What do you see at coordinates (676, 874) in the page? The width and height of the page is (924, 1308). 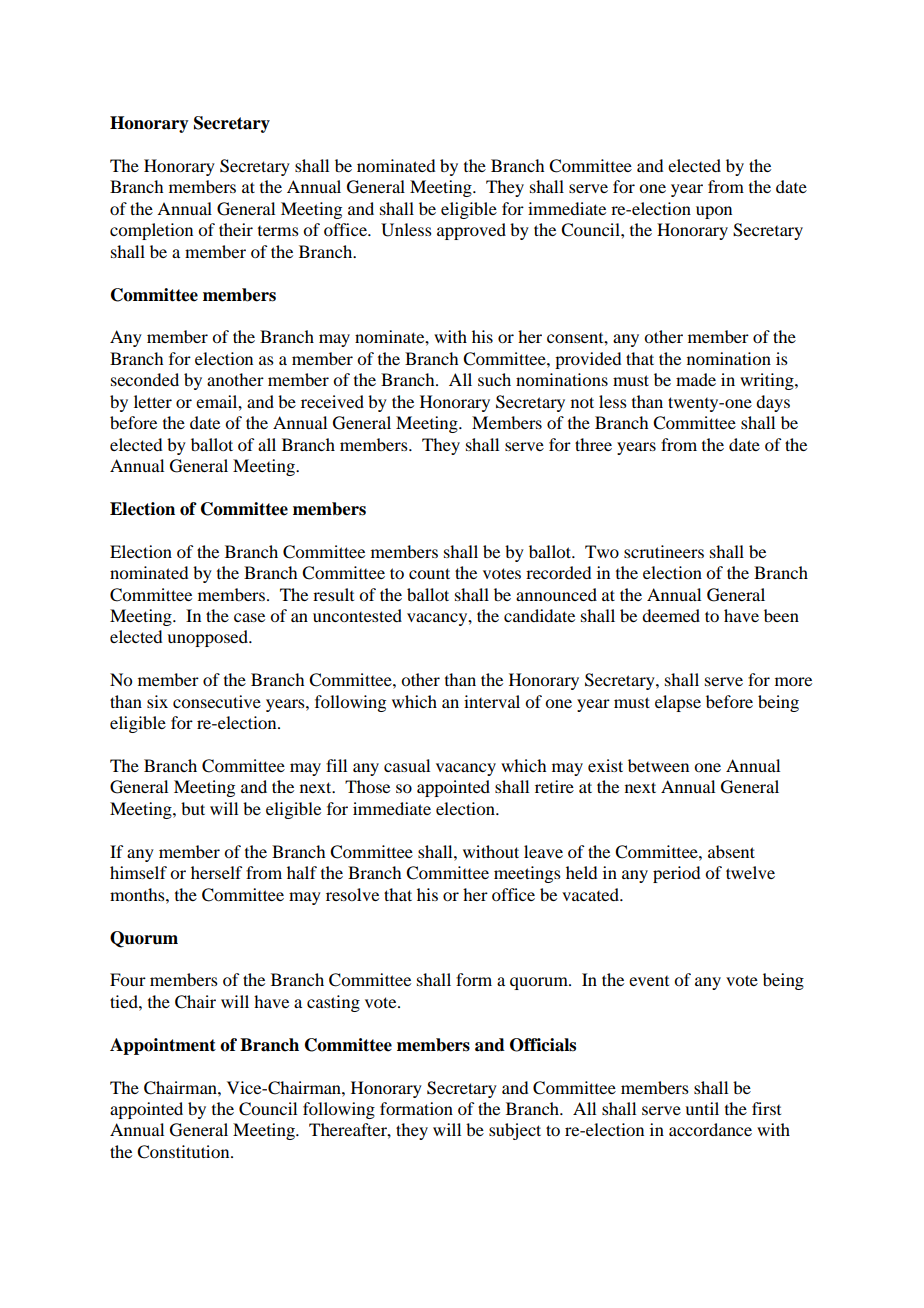 I see `period` at bounding box center [676, 874].
